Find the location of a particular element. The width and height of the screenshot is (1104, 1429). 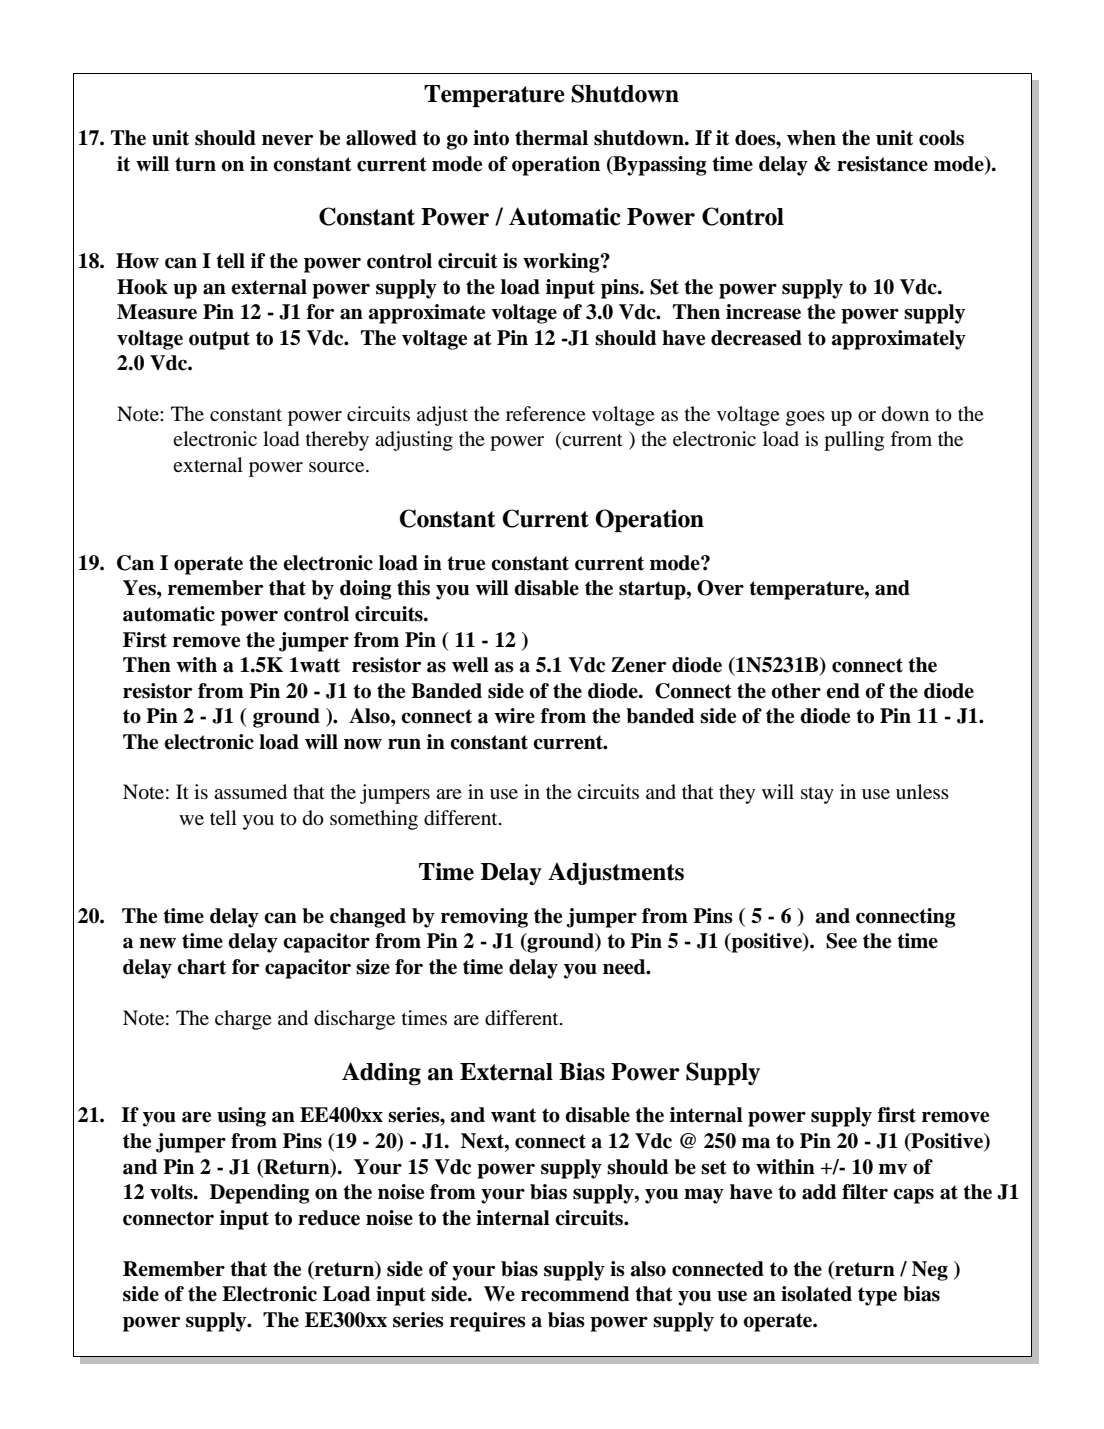

need is located at coordinates (625, 967).
